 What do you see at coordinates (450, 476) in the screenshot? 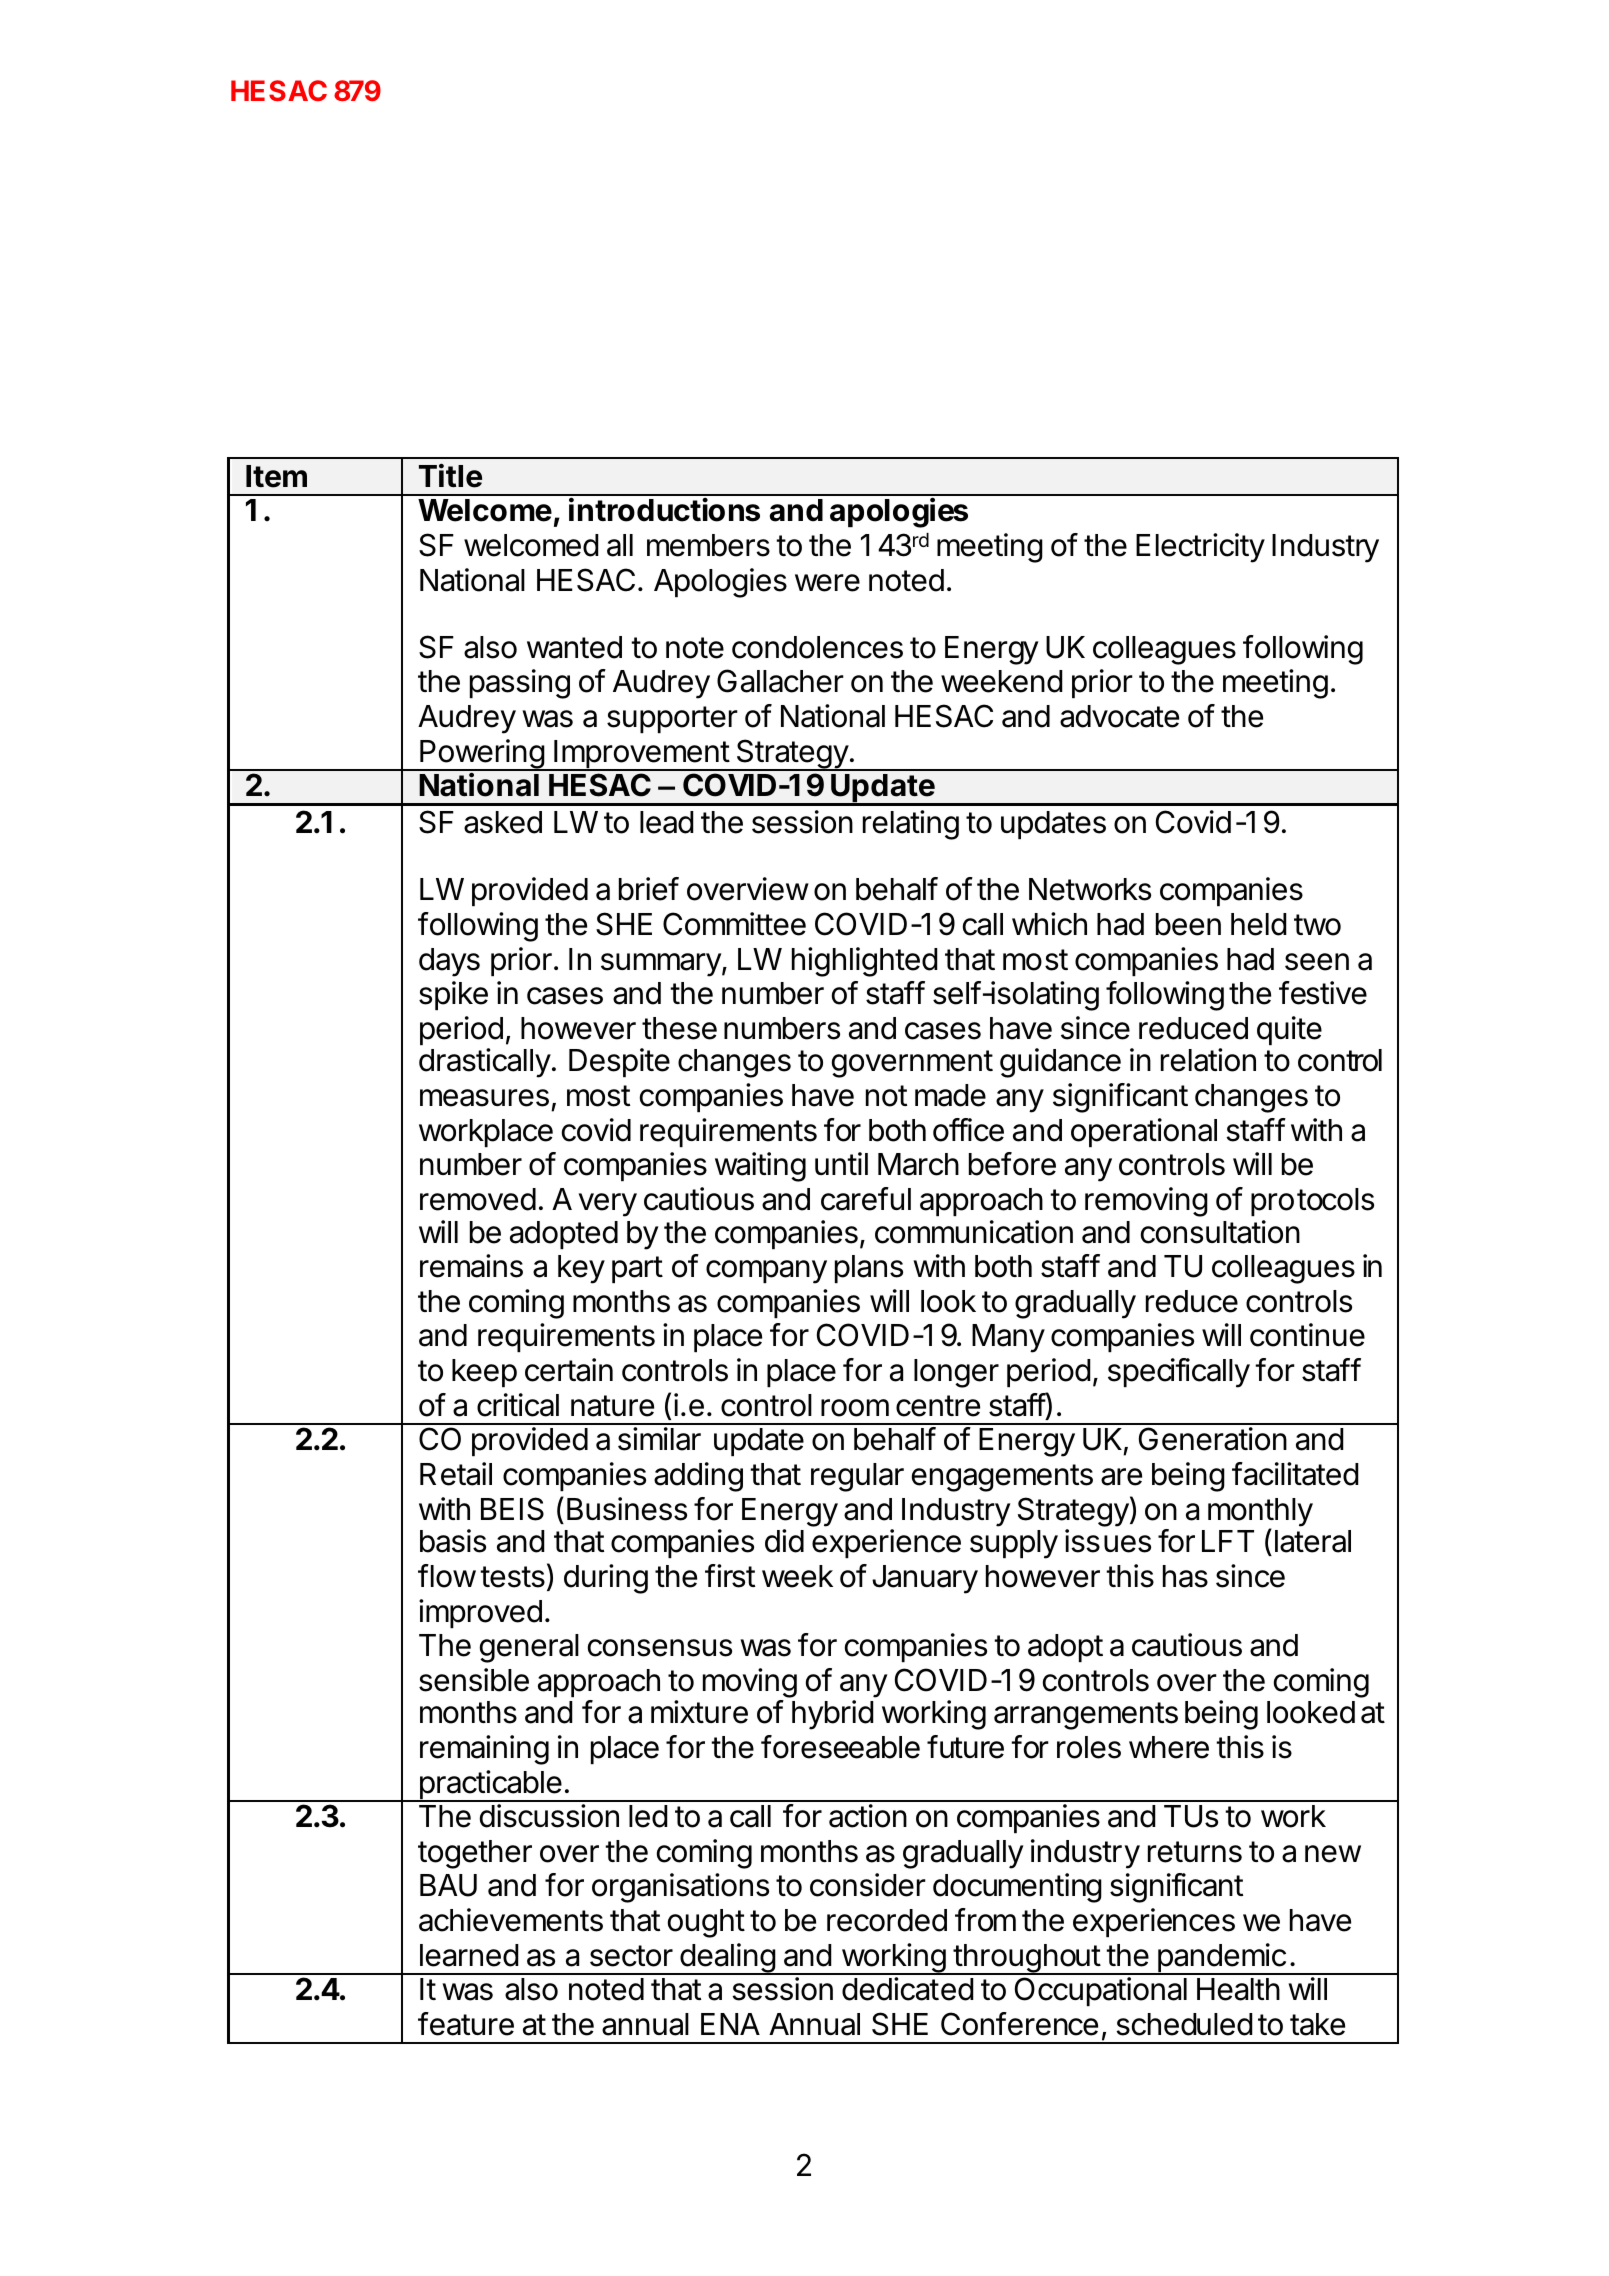
I see `Title` at bounding box center [450, 476].
